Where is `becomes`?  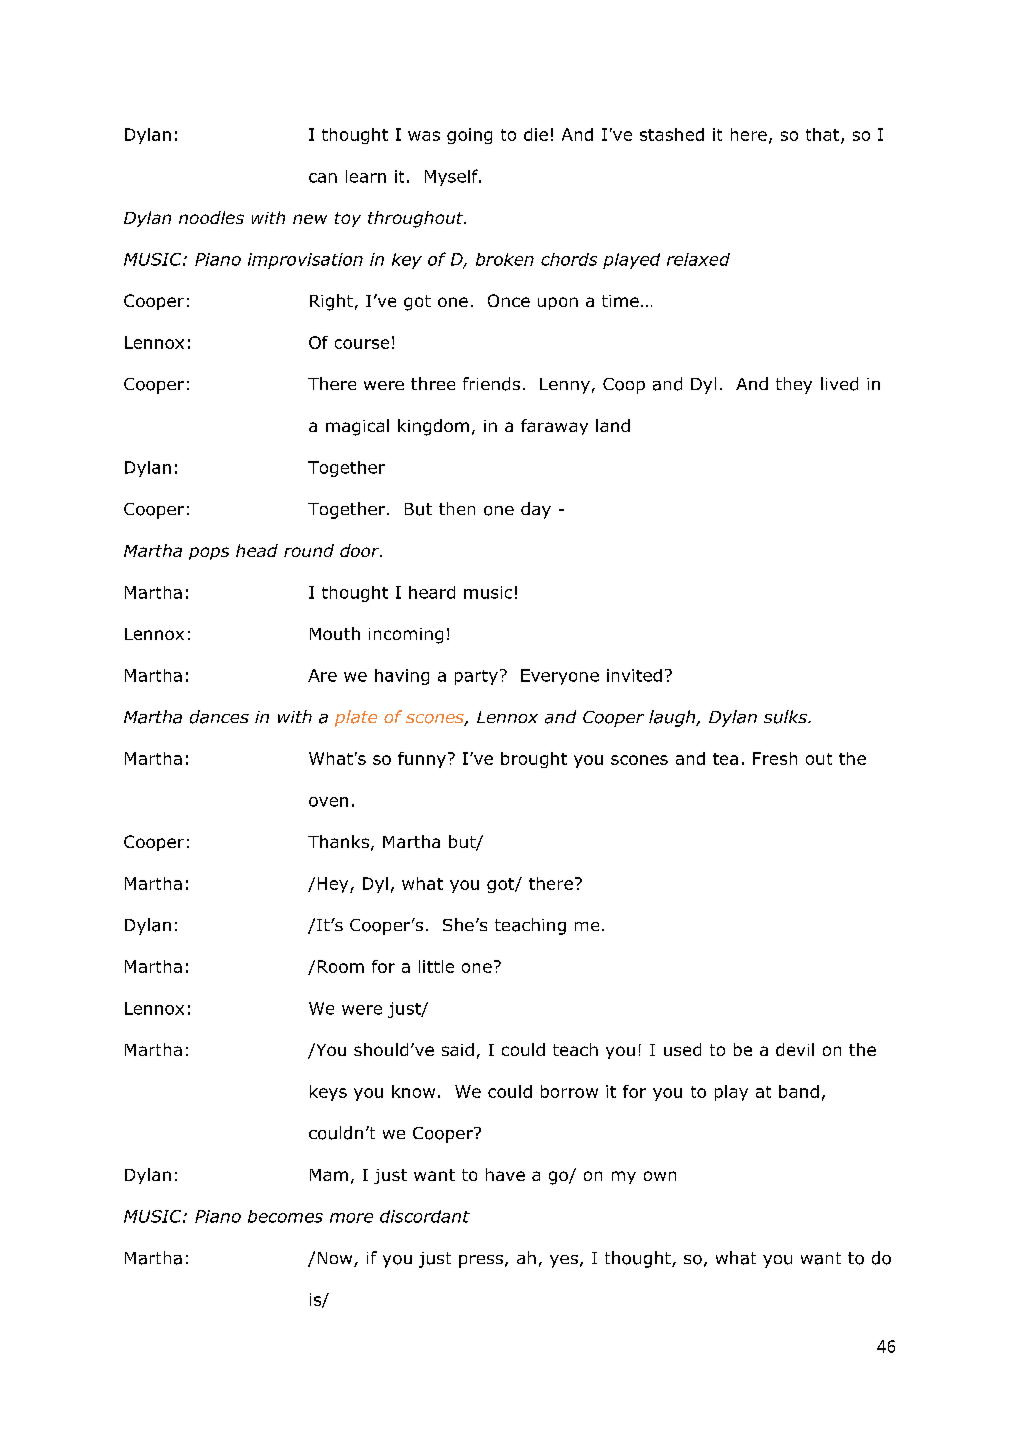 becomes is located at coordinates (285, 1216).
